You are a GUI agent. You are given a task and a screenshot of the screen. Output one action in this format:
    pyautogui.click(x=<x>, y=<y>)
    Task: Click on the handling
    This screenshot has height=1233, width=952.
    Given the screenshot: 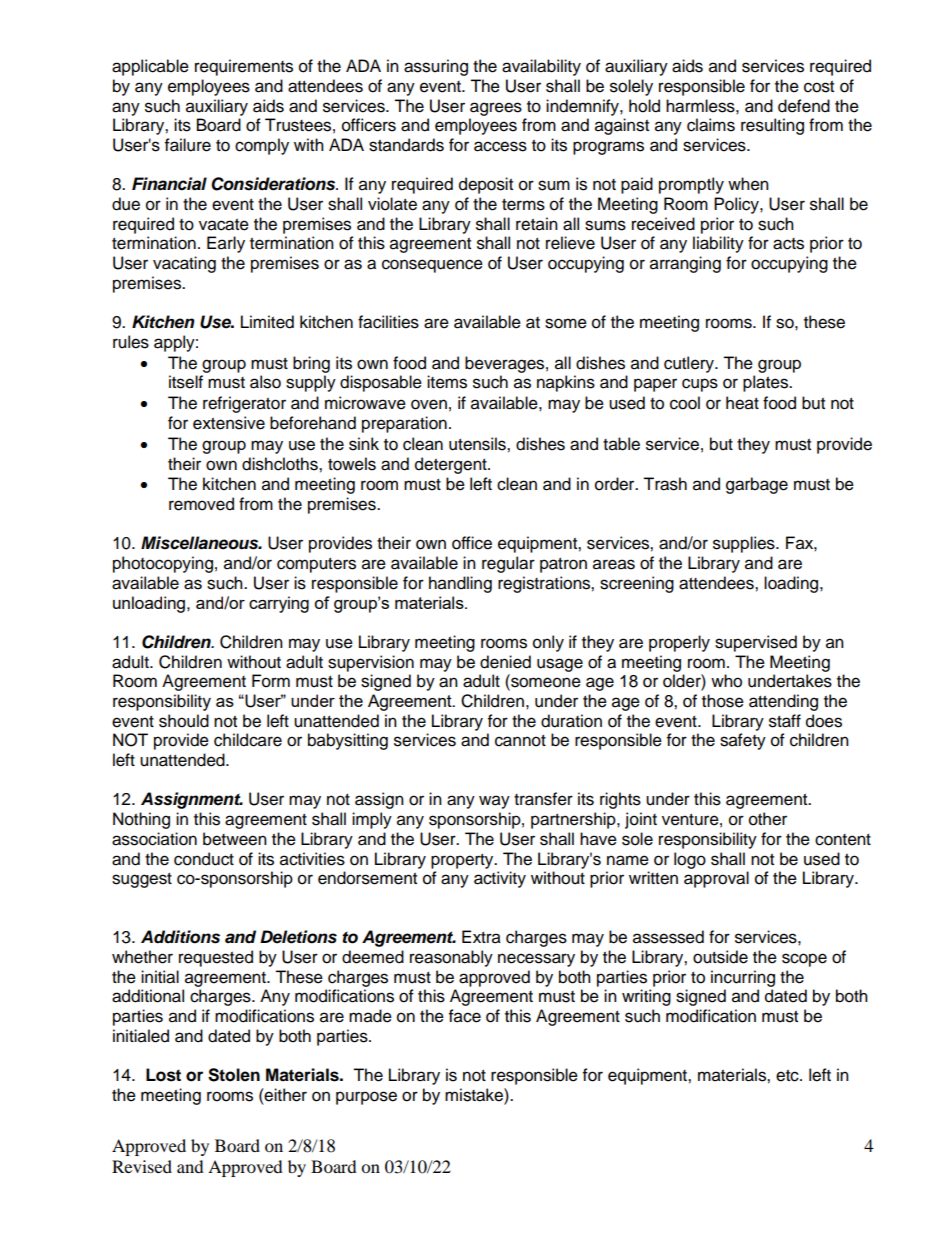 What is the action you would take?
    pyautogui.click(x=460, y=584)
